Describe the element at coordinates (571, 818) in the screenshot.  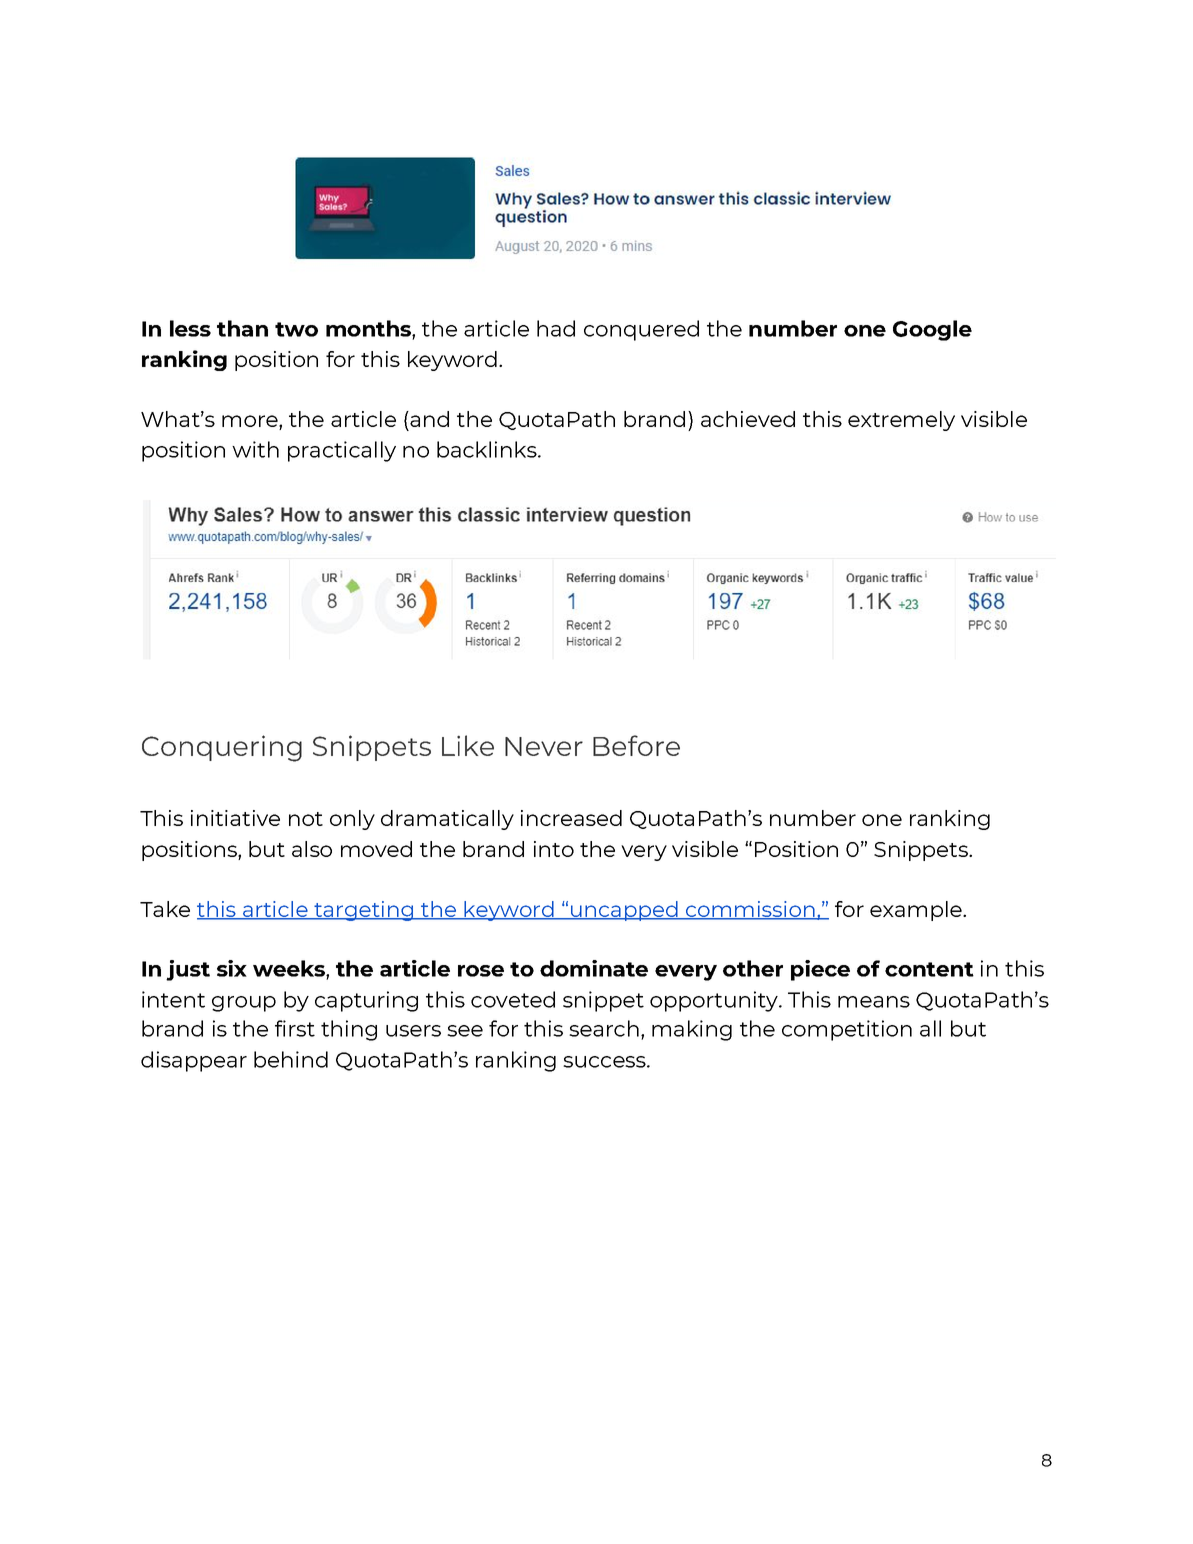
I see `increased` at that location.
